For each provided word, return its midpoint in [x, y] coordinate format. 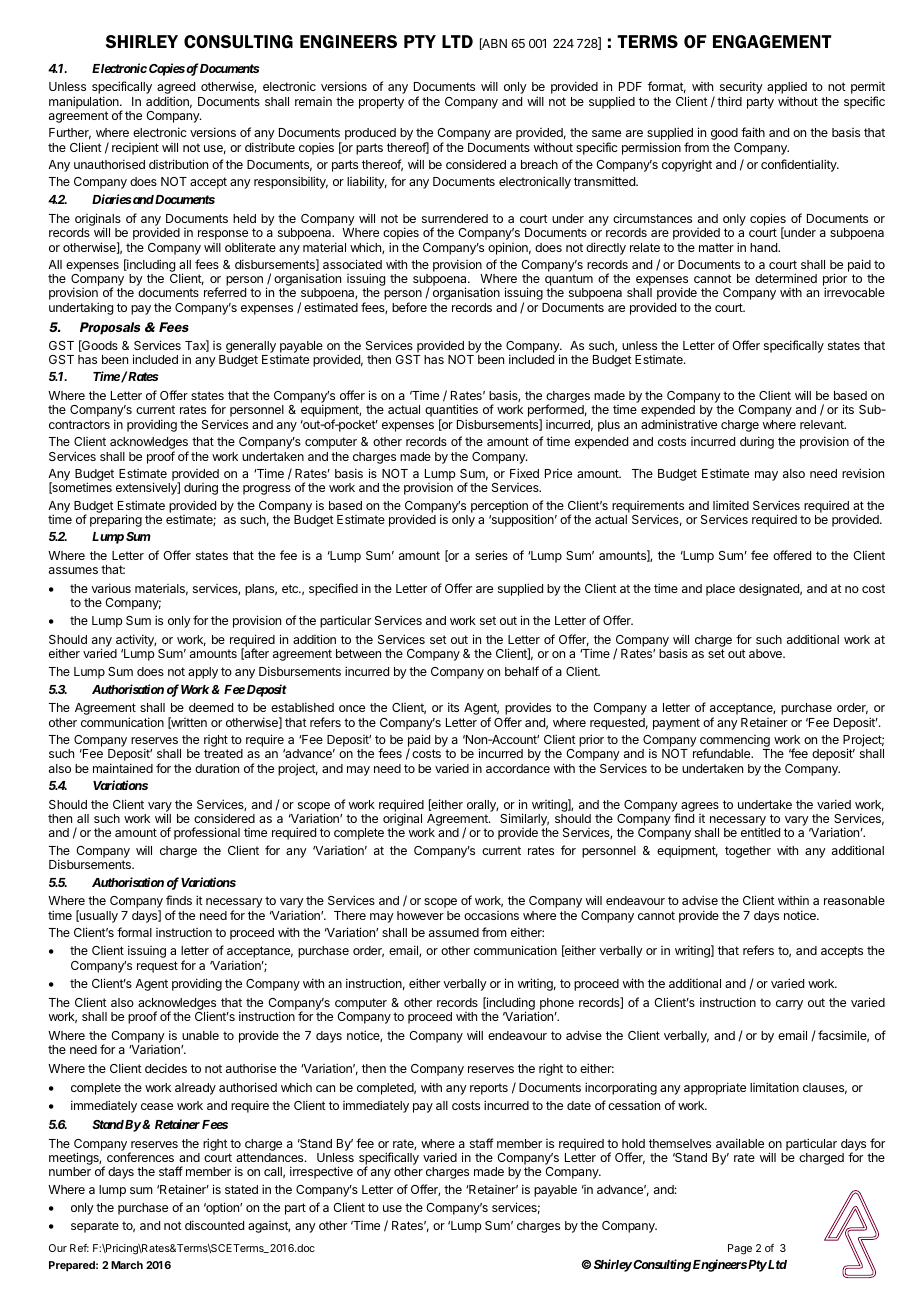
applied [787, 88]
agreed [176, 89]
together [748, 852]
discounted [214, 1225]
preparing [116, 520]
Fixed [524, 473]
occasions [491, 915]
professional [207, 833]
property [381, 103]
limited [731, 505]
